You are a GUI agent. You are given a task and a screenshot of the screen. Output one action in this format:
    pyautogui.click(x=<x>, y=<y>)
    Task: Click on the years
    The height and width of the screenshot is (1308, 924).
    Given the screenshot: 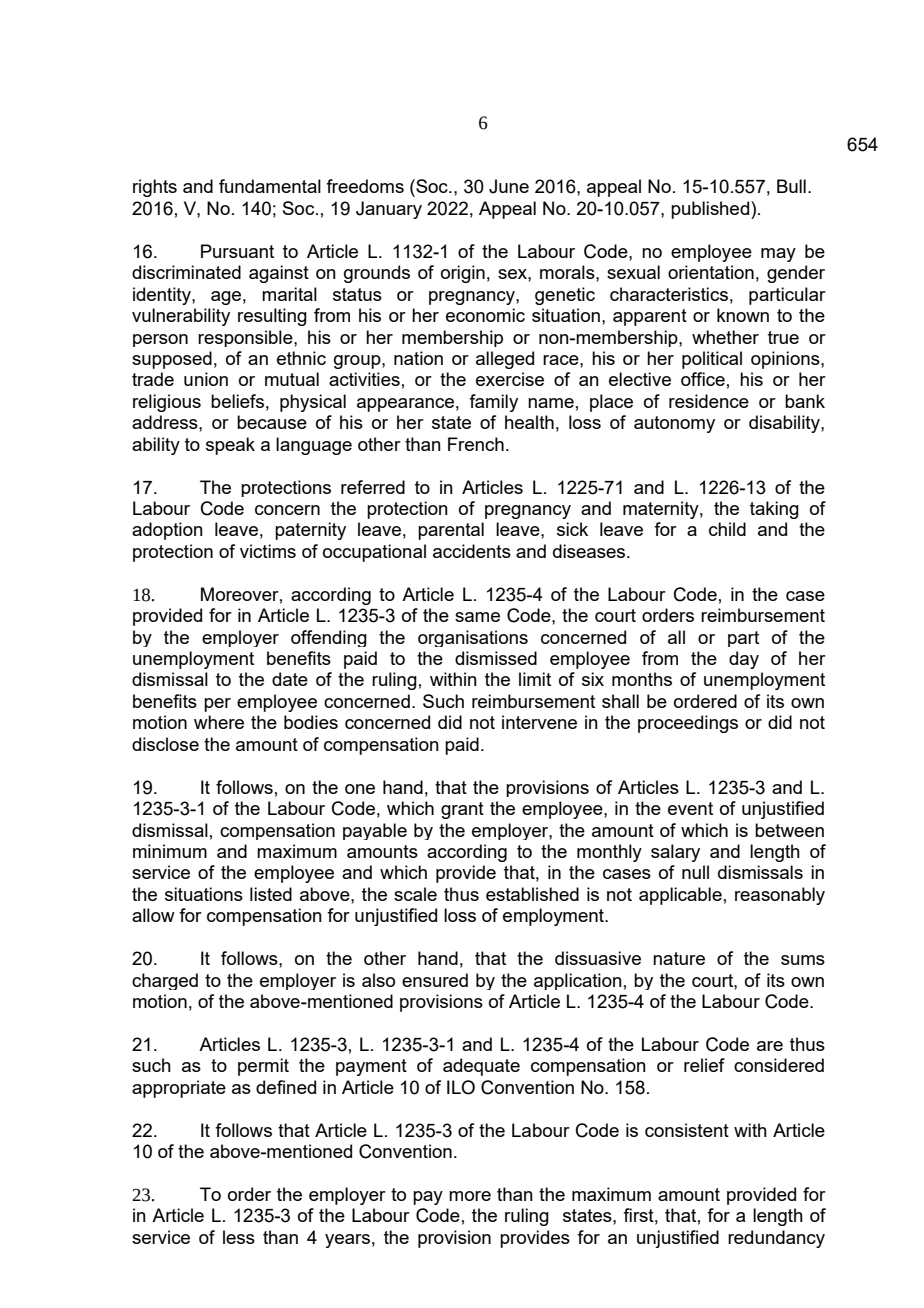 What is the action you would take?
    pyautogui.click(x=347, y=1241)
